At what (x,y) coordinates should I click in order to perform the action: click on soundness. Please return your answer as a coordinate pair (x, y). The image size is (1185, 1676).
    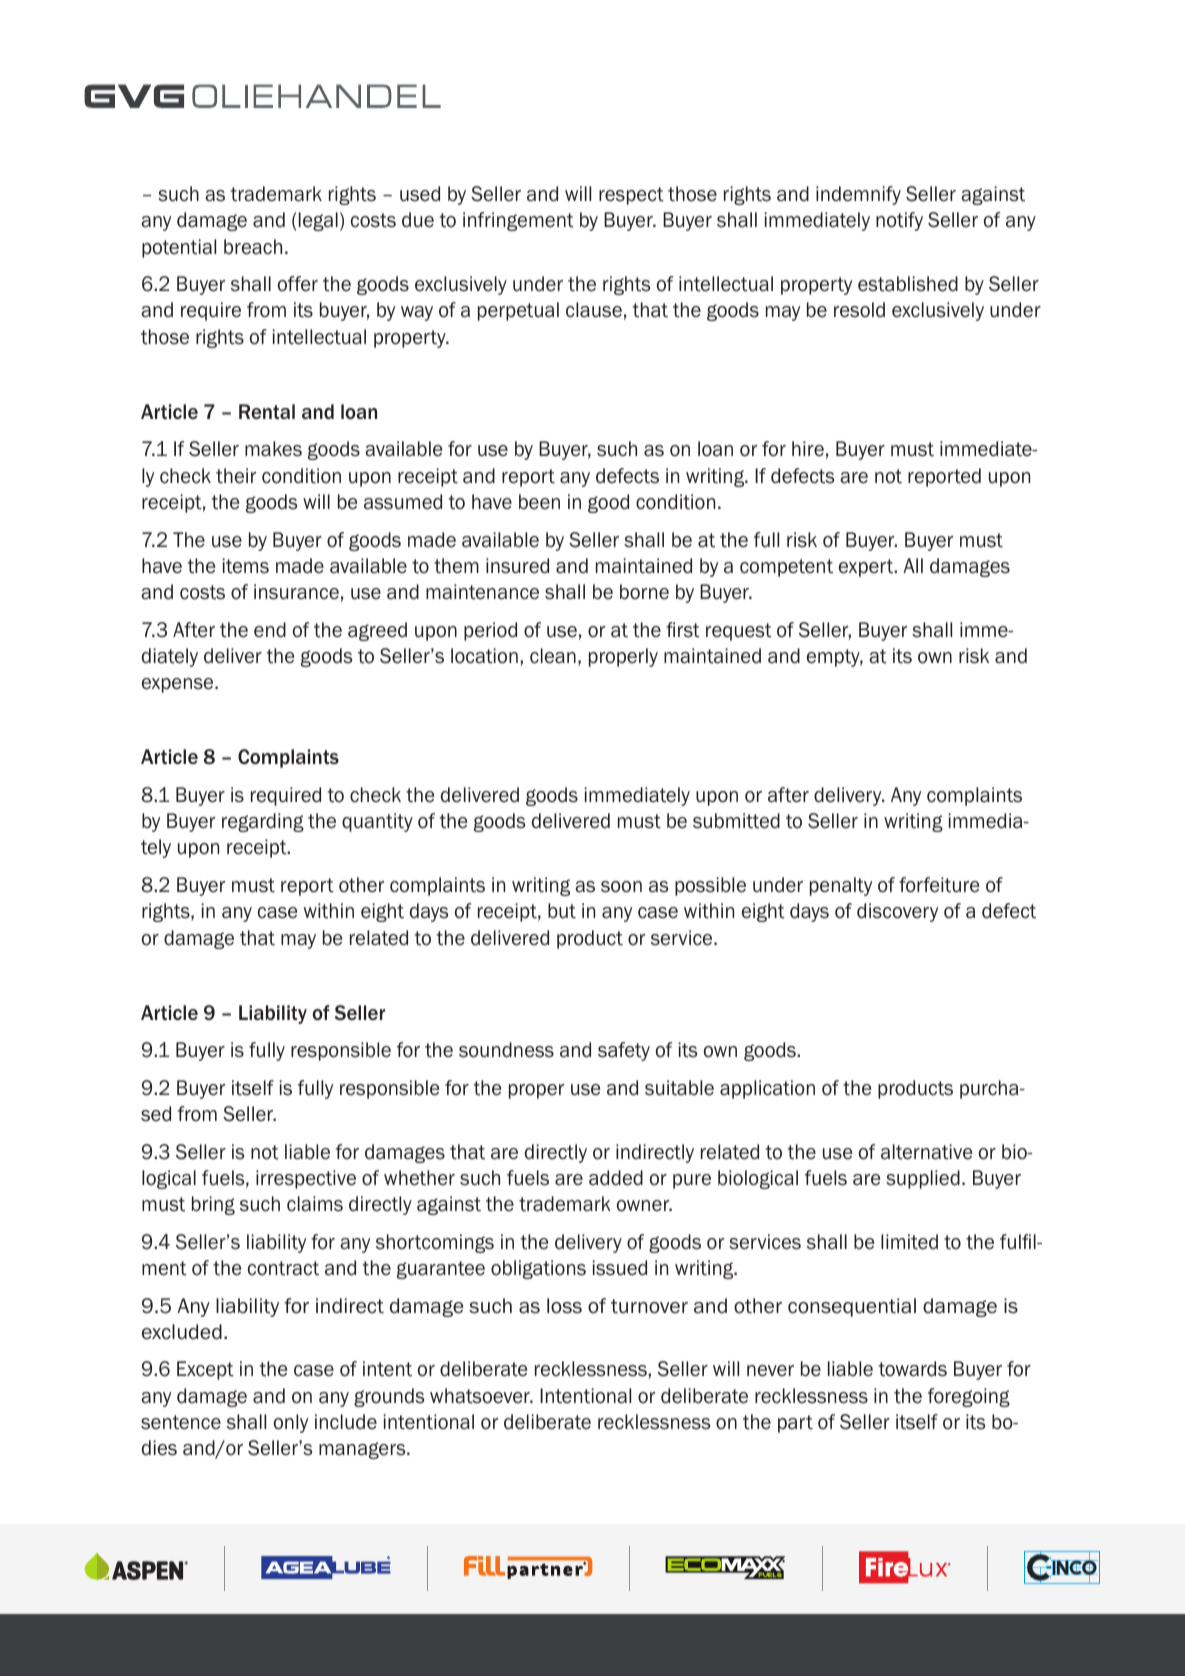
    Looking at the image, I should click on (506, 1050).
